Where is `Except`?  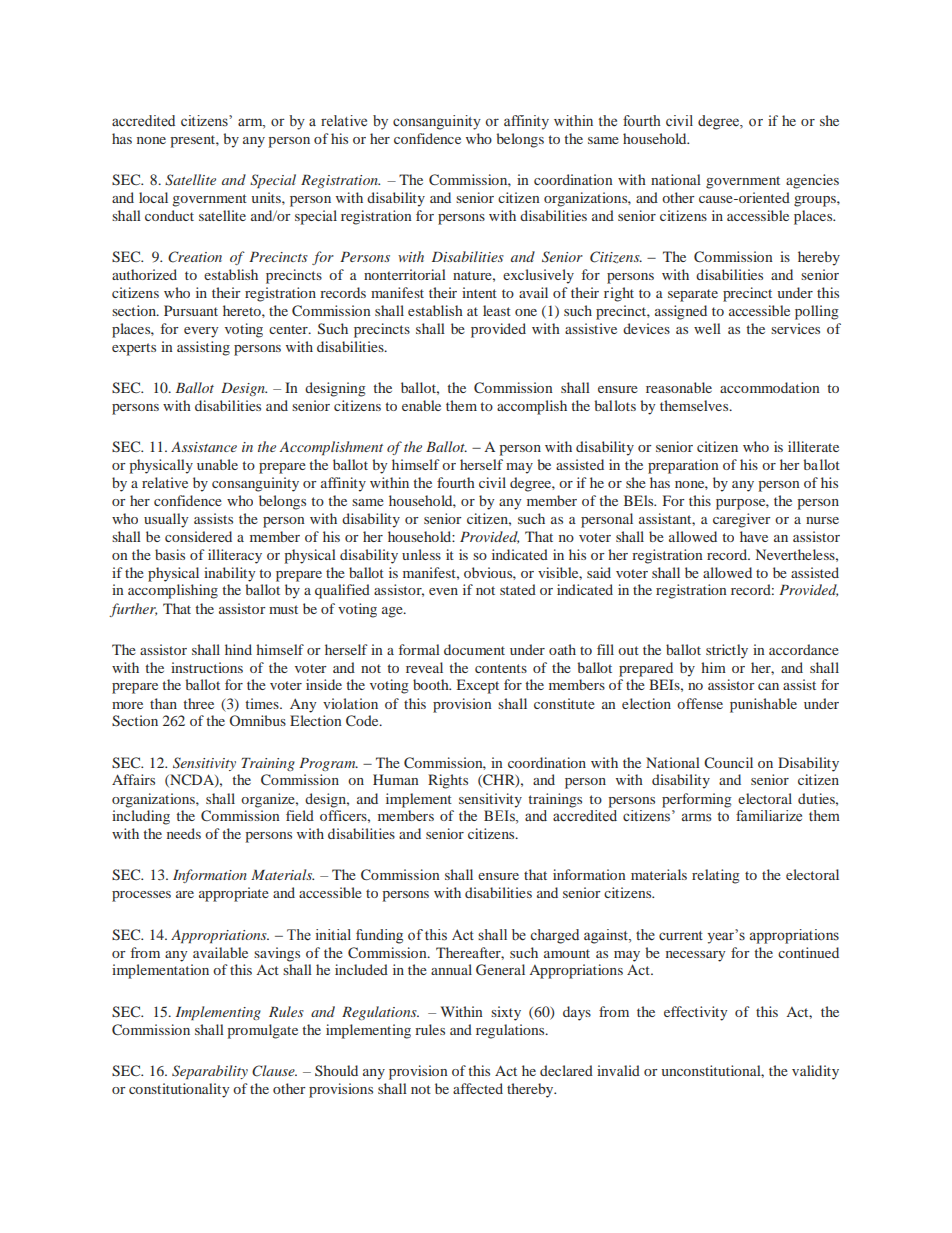 Except is located at coordinates (478, 686).
